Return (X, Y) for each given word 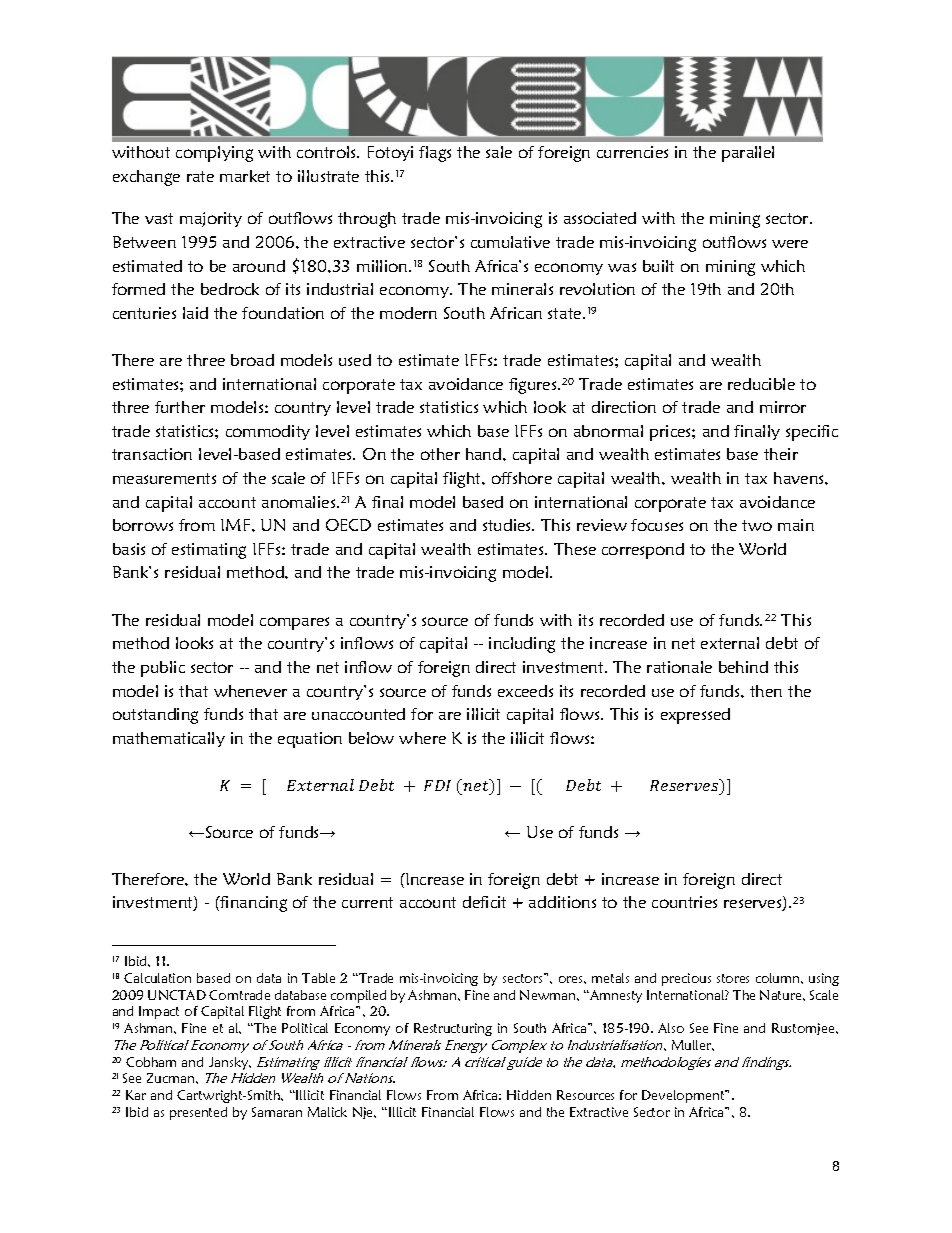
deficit (484, 902)
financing (253, 904)
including (522, 645)
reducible (761, 384)
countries (684, 902)
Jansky (230, 1063)
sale (499, 152)
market (245, 176)
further (180, 407)
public (163, 669)
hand (485, 454)
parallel (748, 154)
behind (743, 667)
